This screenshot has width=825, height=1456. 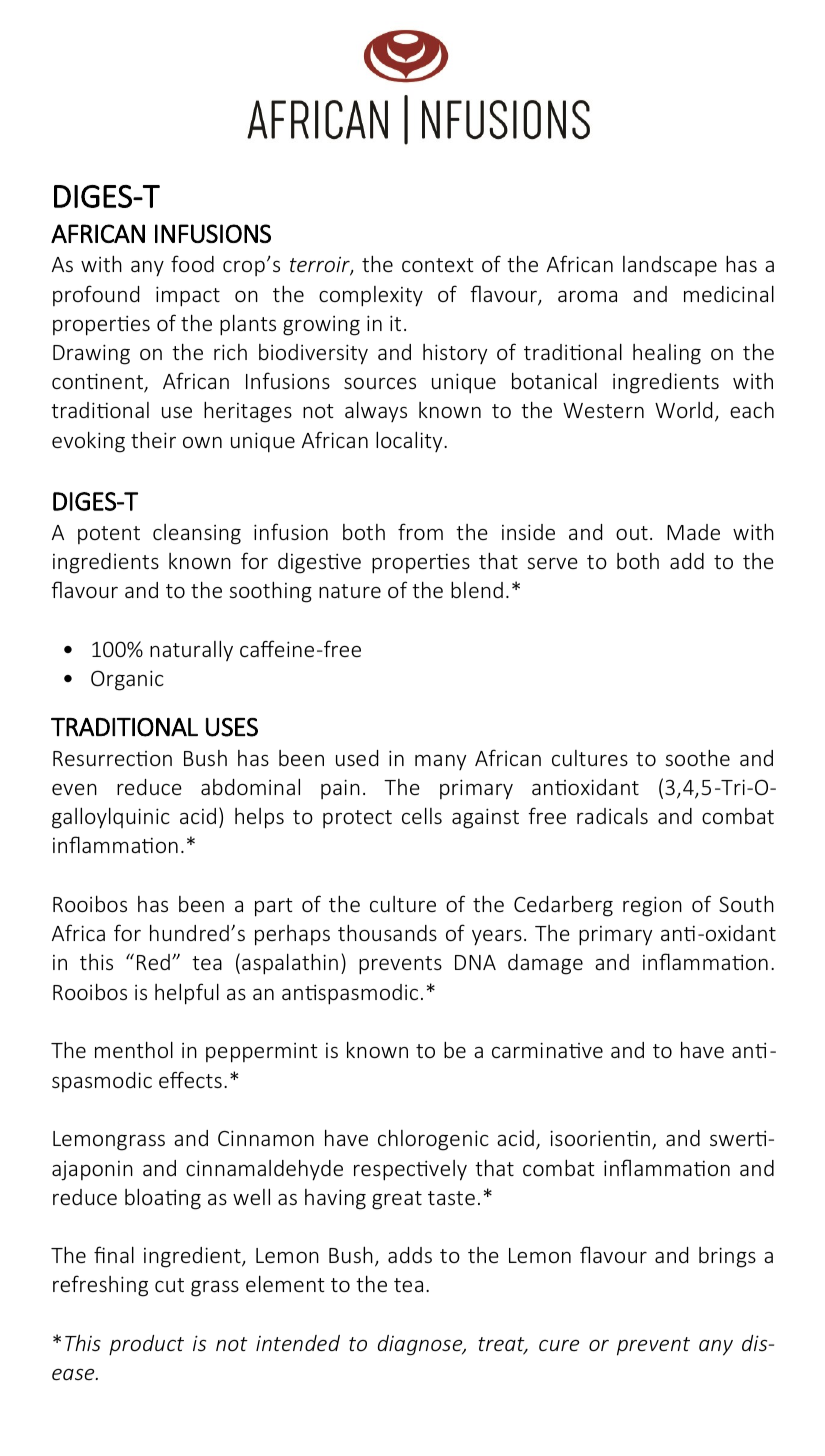 What do you see at coordinates (420, 531) in the screenshot?
I see `from` at bounding box center [420, 531].
